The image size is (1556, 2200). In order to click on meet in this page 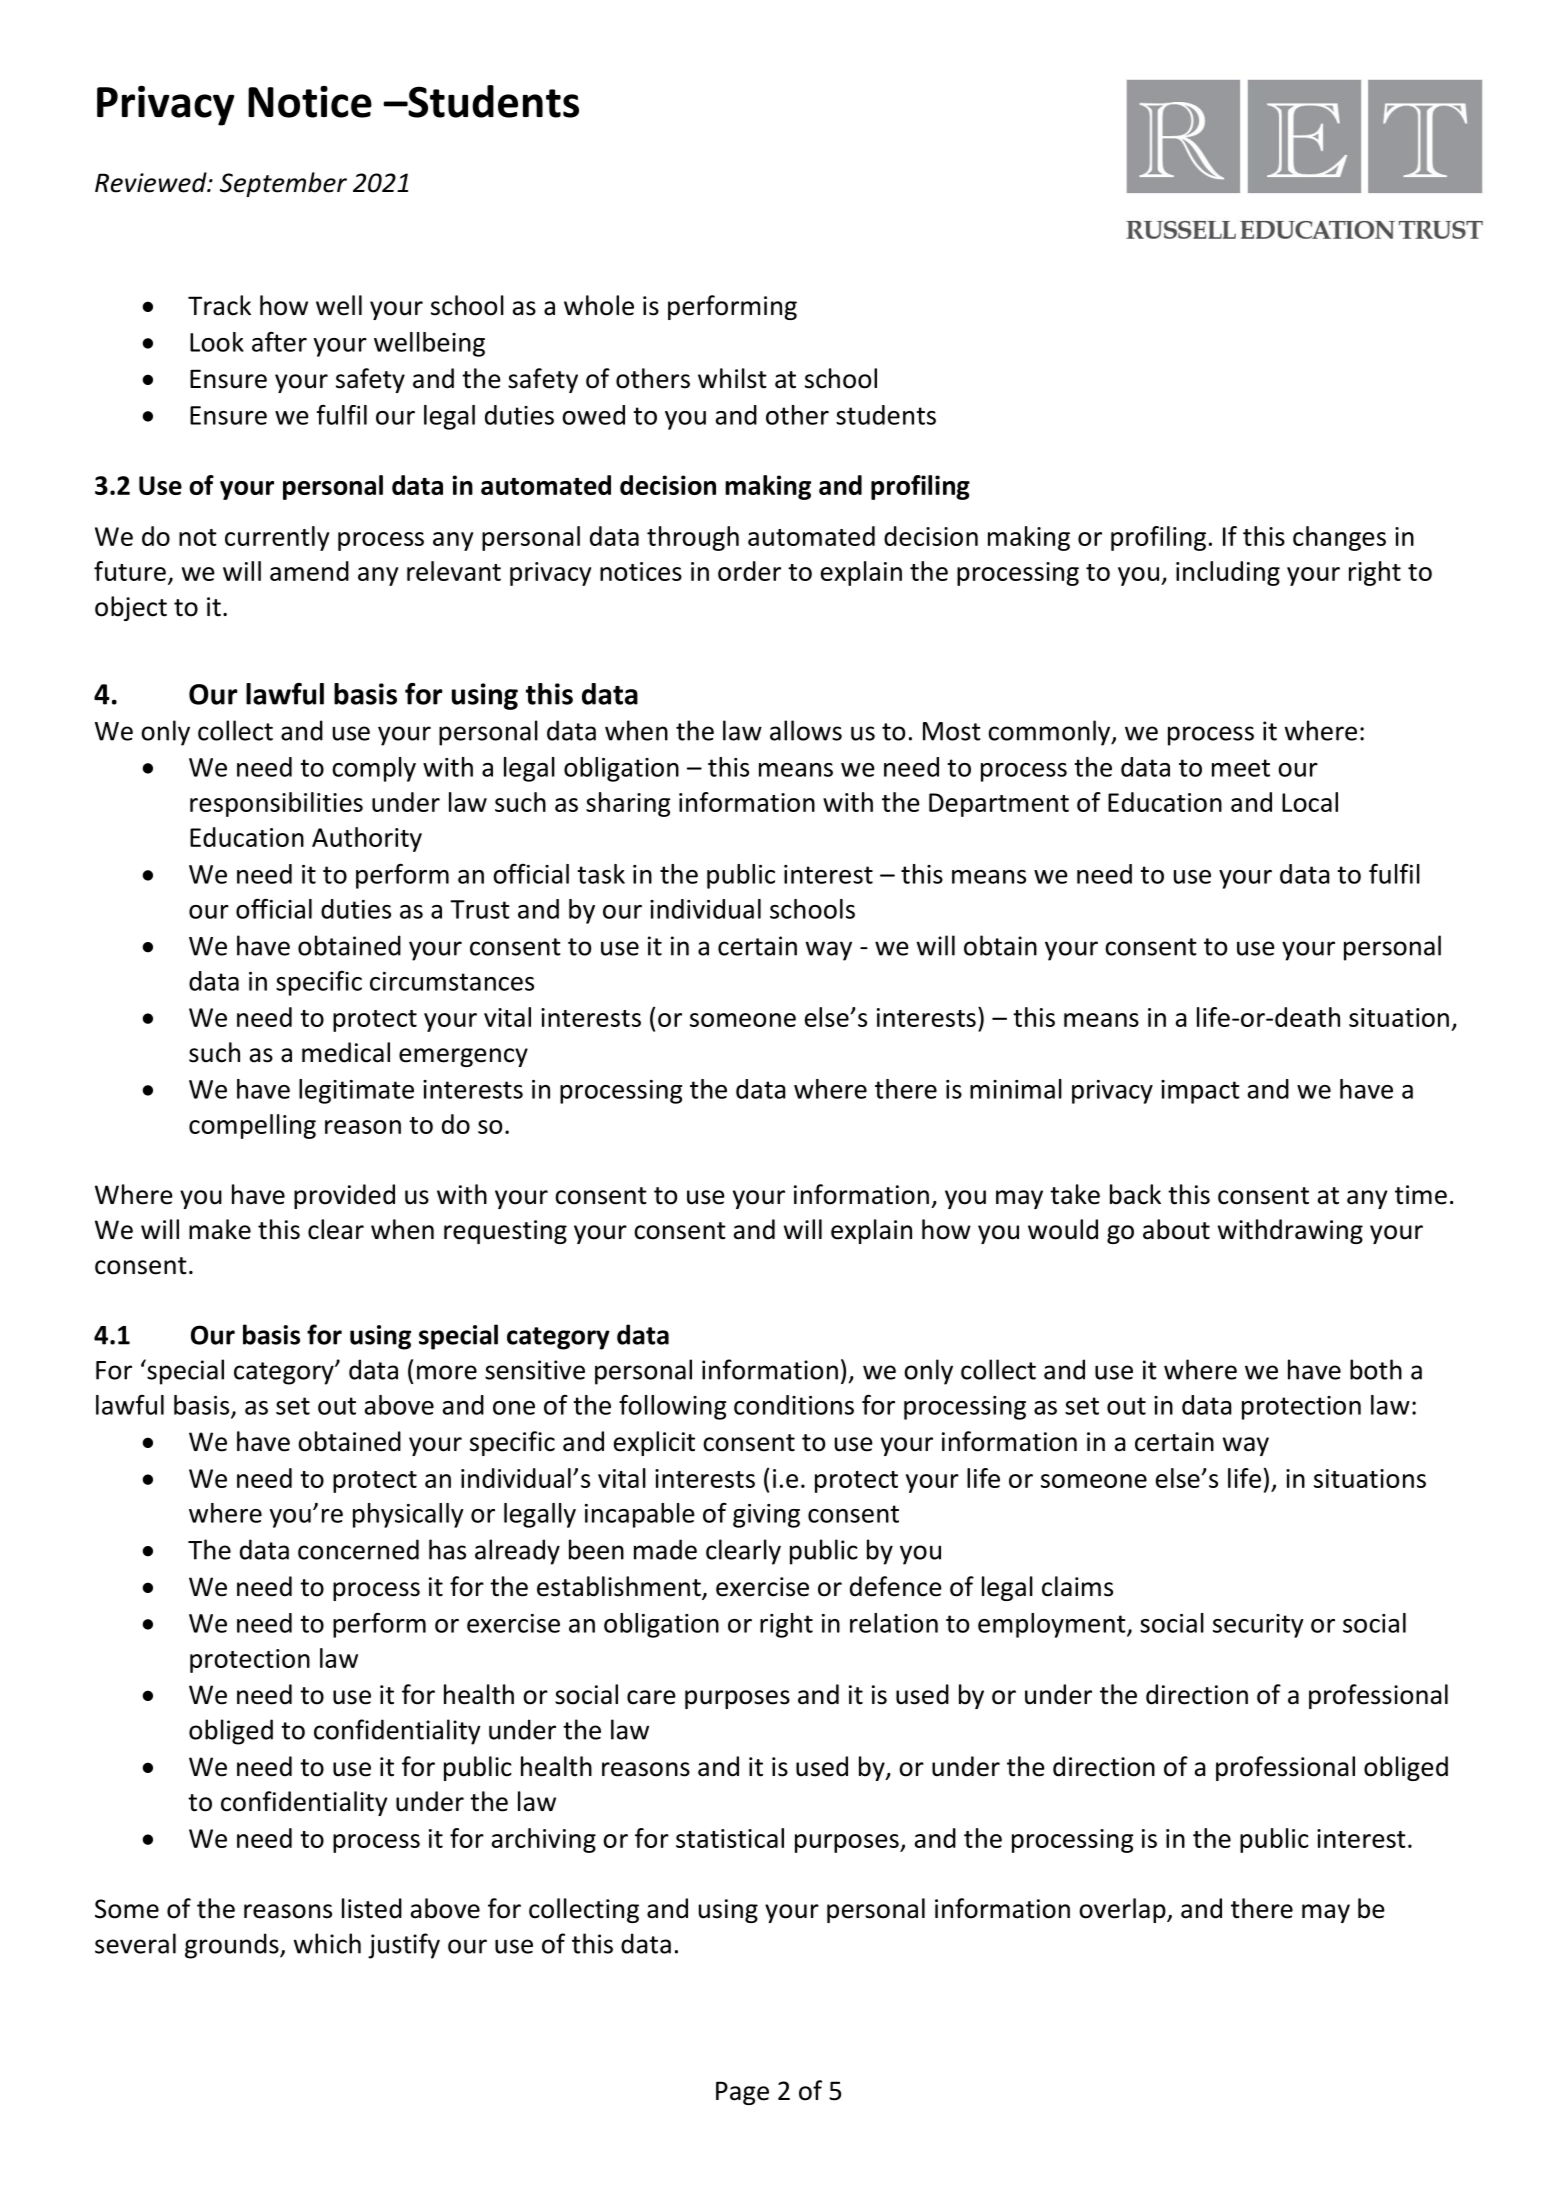, I will do `click(1241, 768)`.
